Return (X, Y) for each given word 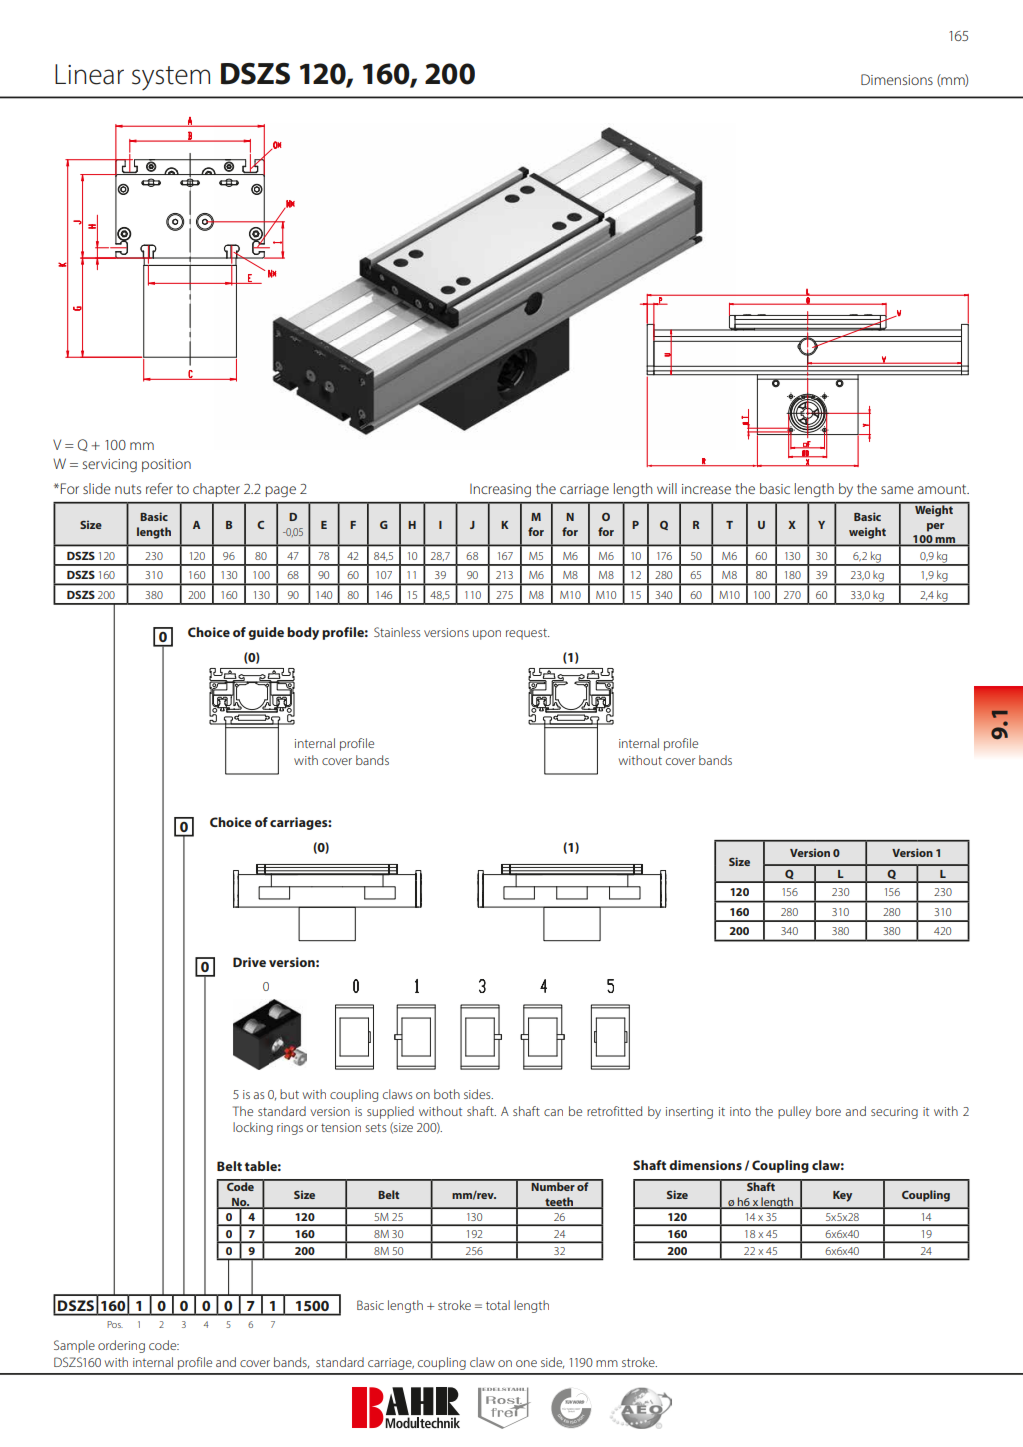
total (498, 1305)
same (897, 490)
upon (487, 635)
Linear (89, 74)
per (935, 527)
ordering (121, 1346)
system (171, 78)
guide (266, 633)
